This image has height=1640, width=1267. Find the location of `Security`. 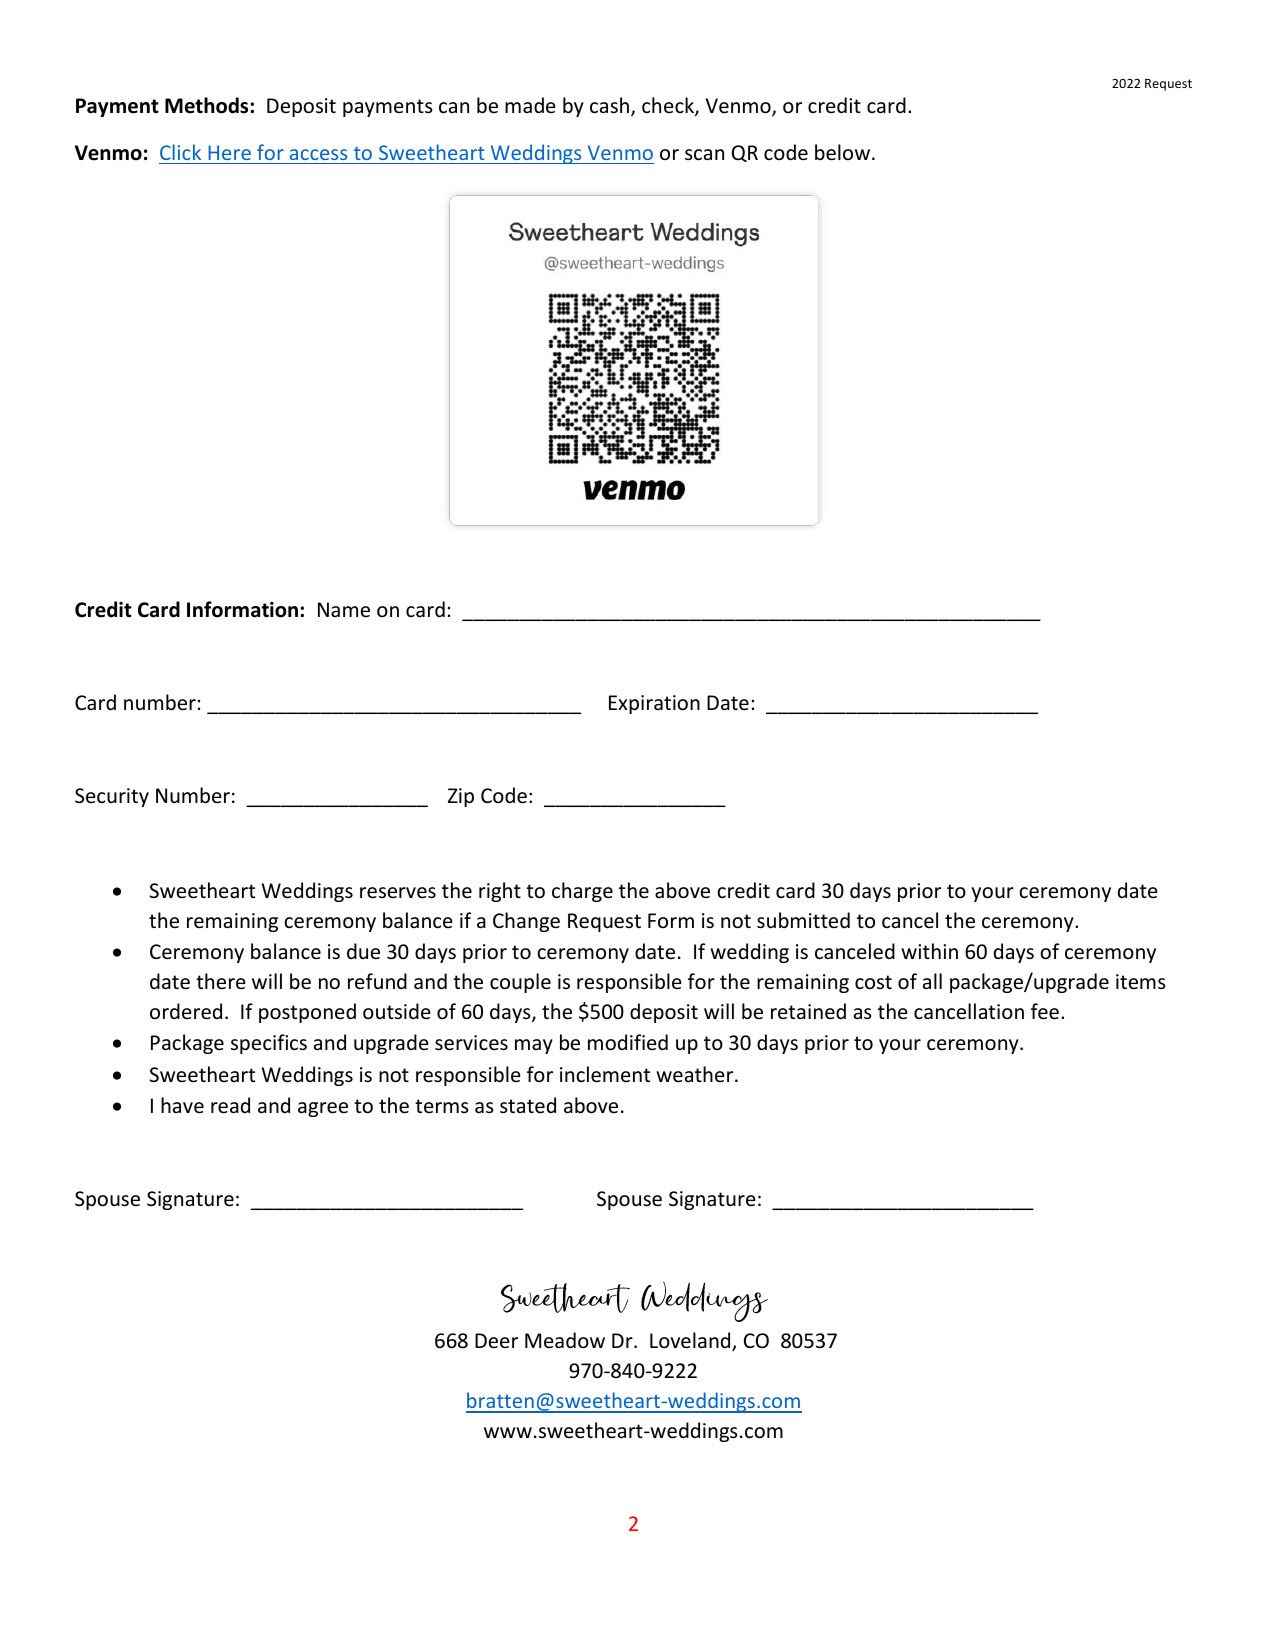

Security is located at coordinates (112, 797).
